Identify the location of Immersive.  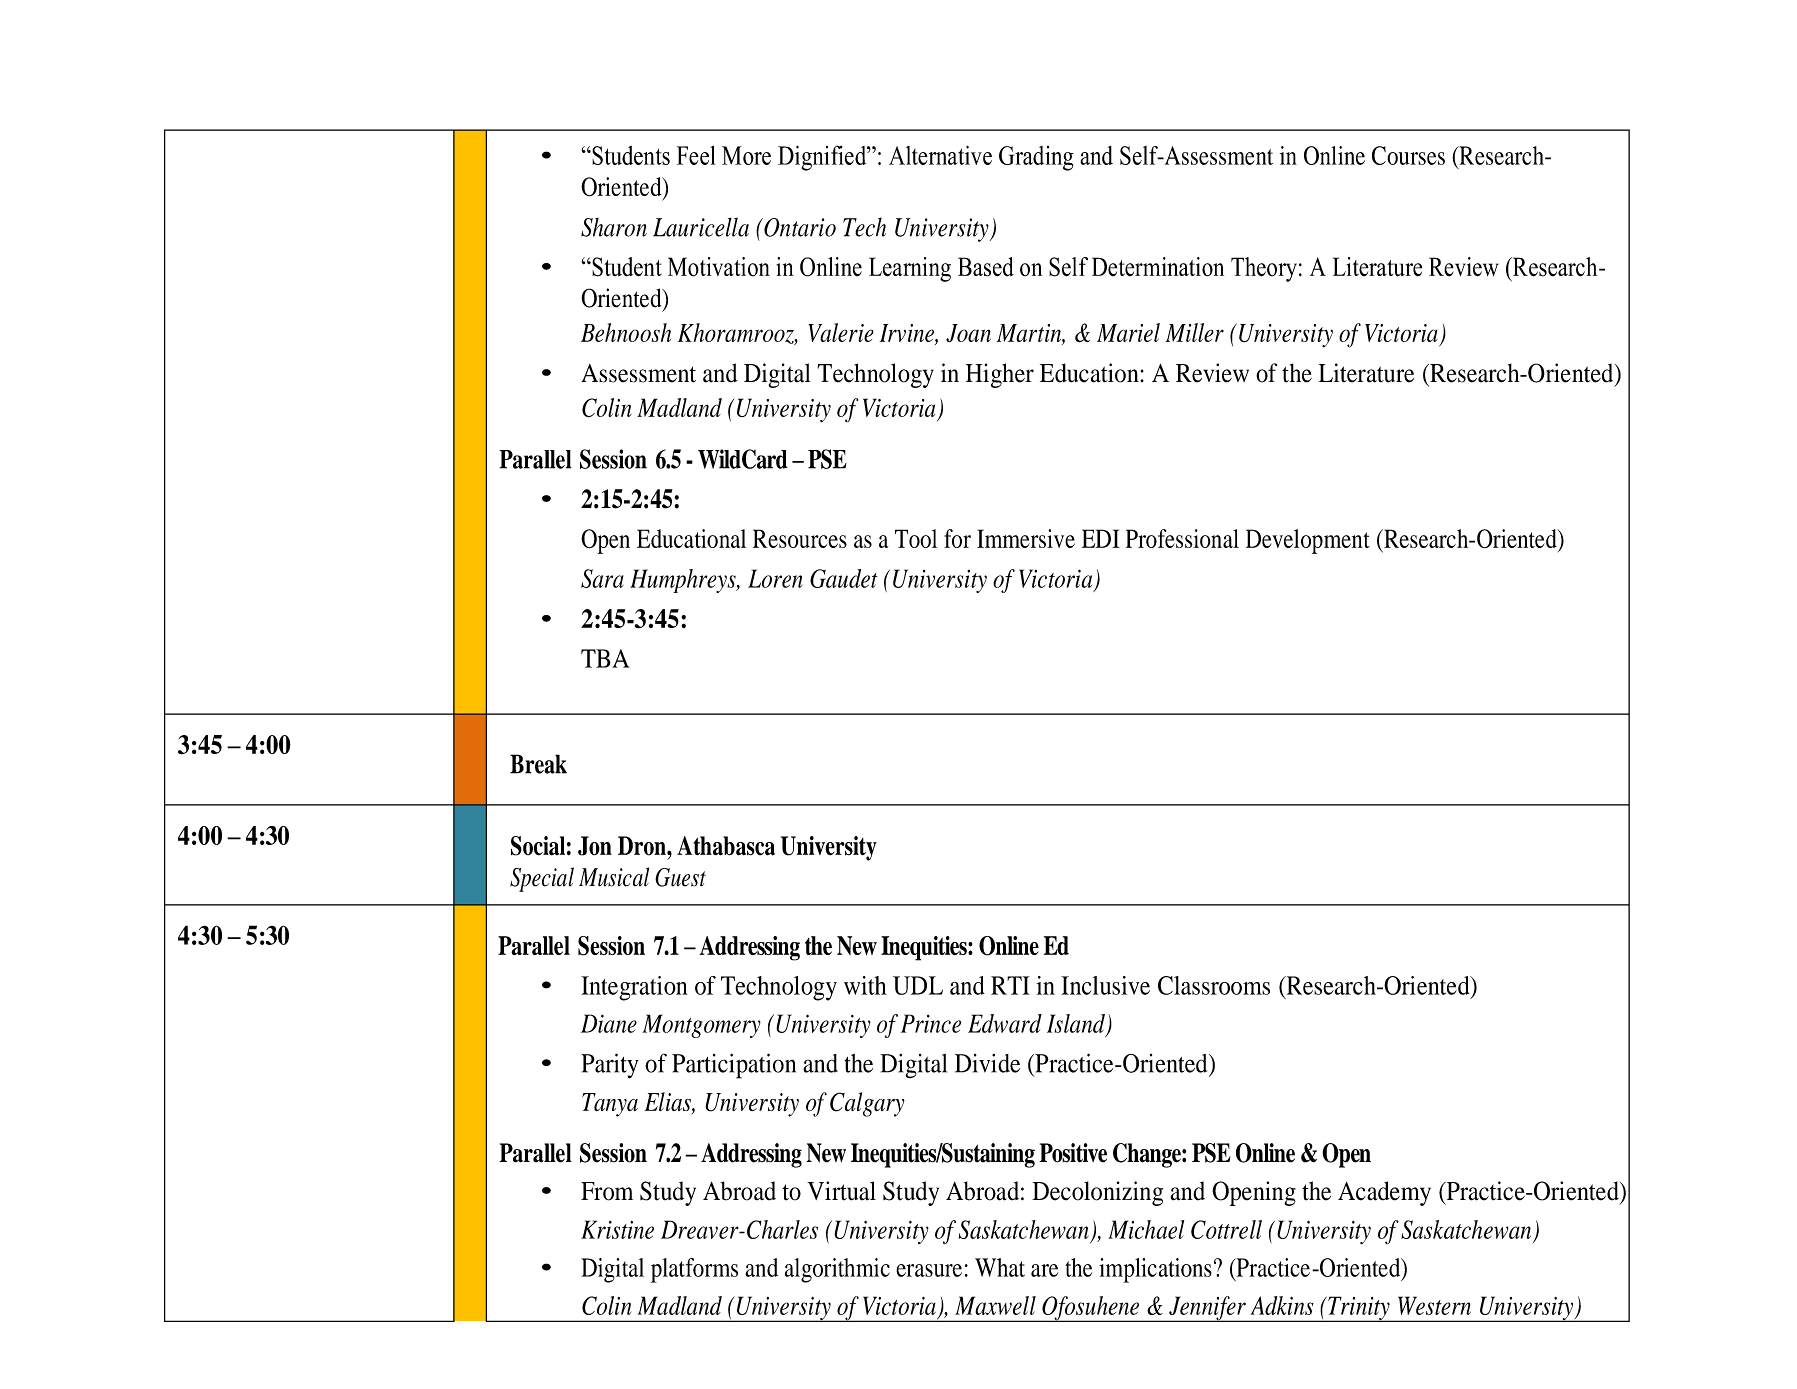
(1026, 538).
